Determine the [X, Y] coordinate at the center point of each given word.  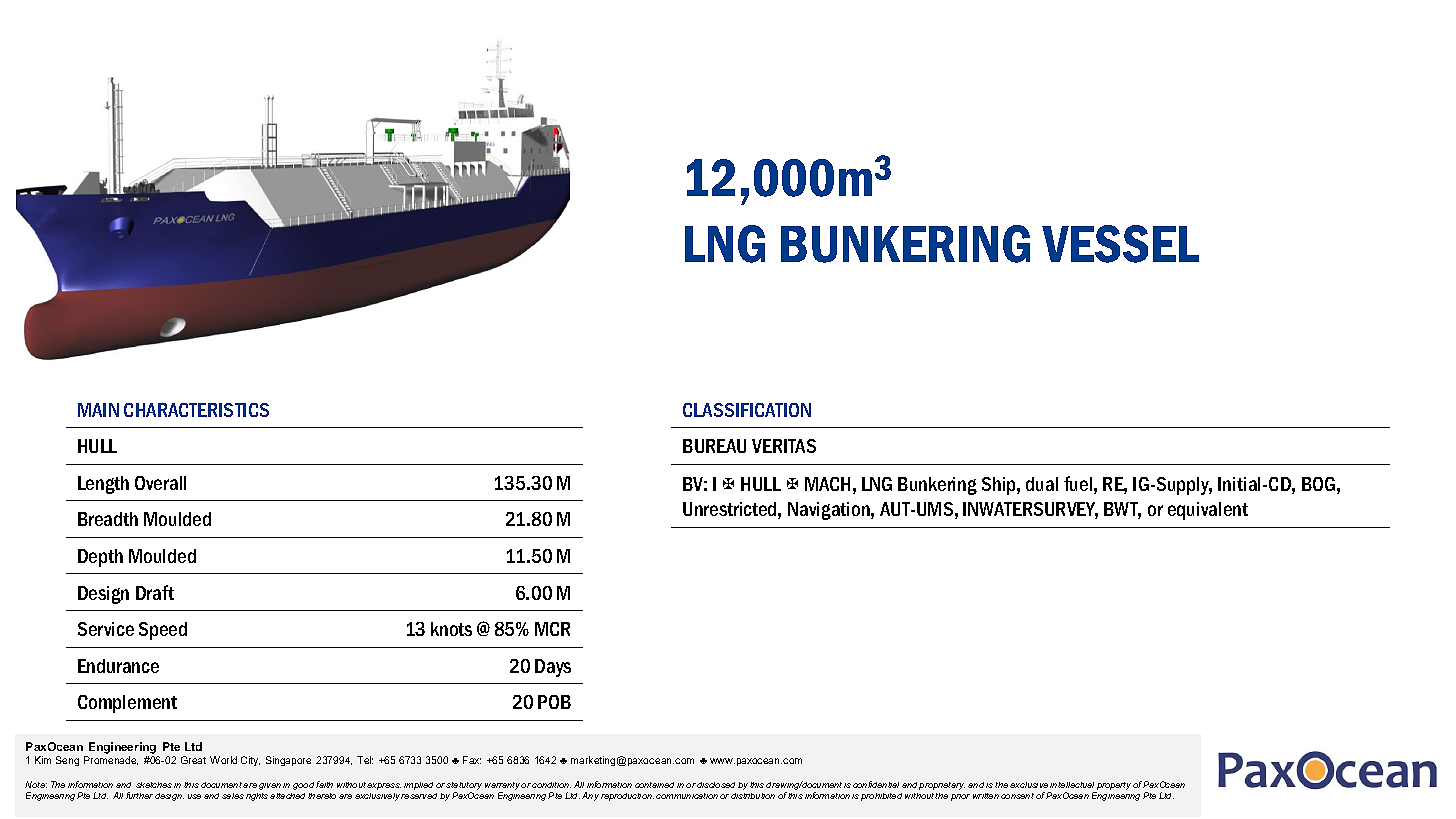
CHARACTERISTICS [196, 410]
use [194, 796]
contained [654, 785]
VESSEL [1120, 244]
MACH [827, 484]
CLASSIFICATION [747, 410]
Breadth [108, 519]
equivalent [1208, 511]
